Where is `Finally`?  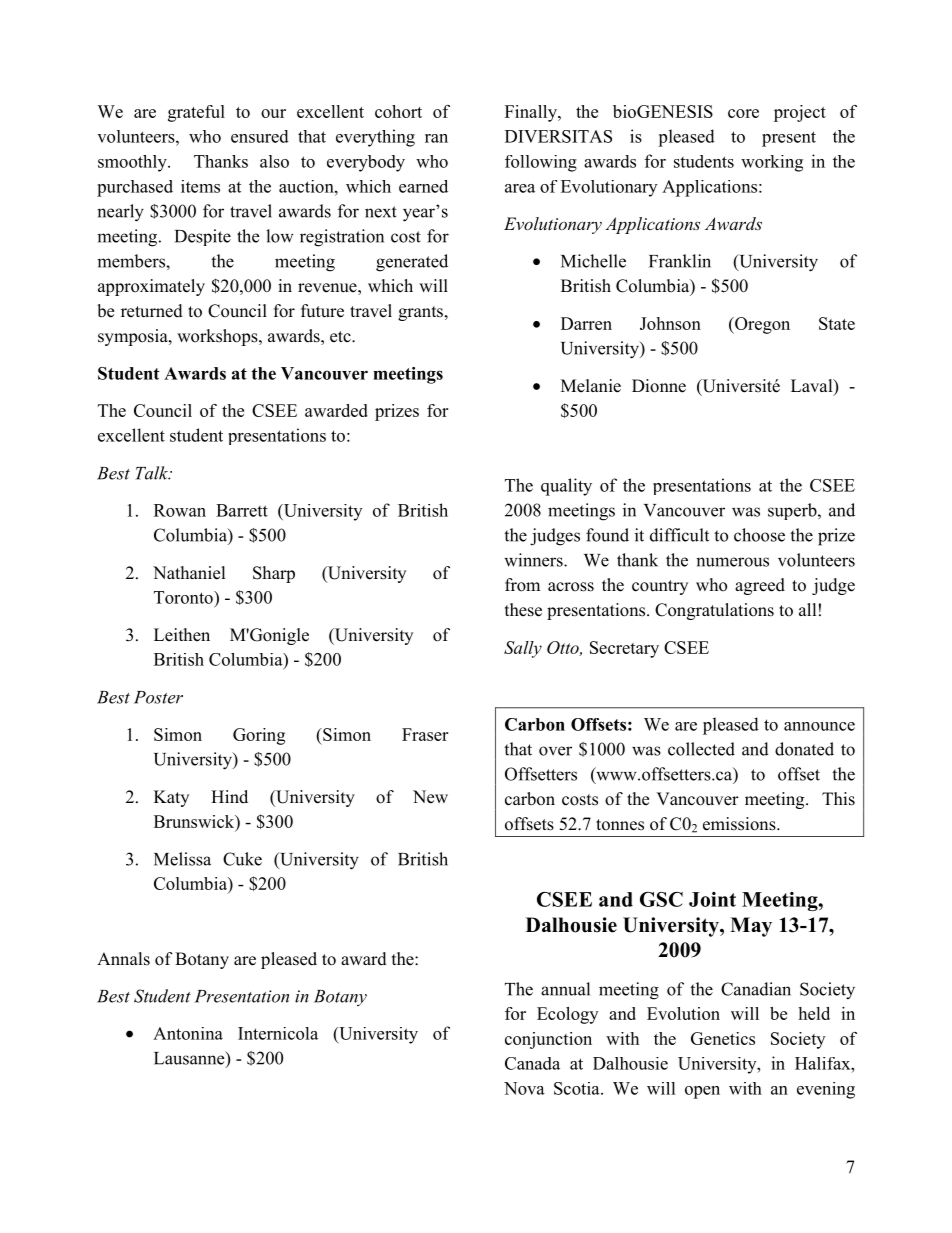
Finally is located at coordinates (532, 113).
